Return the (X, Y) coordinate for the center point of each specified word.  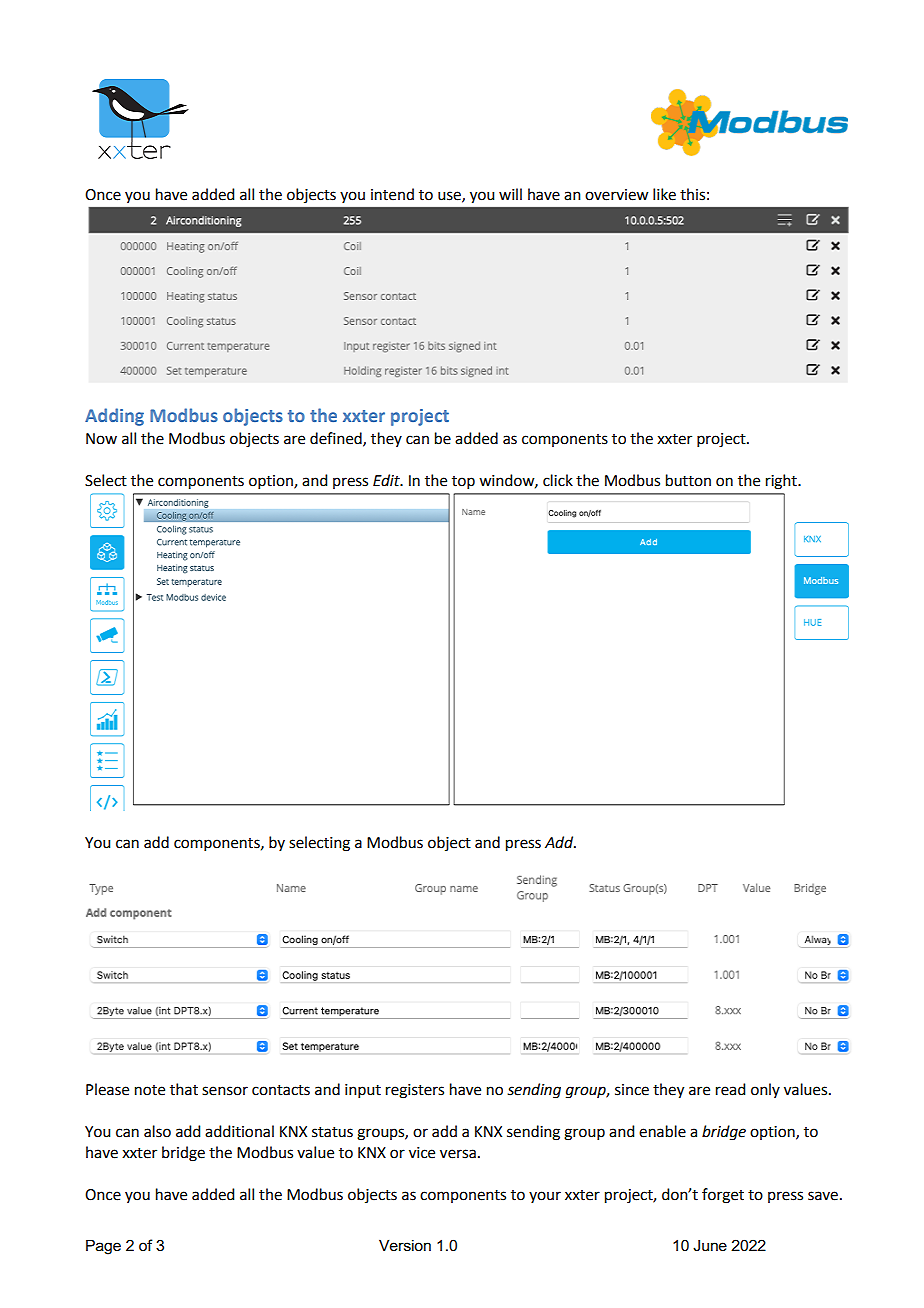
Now (101, 439)
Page (103, 1247)
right (782, 482)
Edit (387, 480)
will (510, 194)
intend (392, 194)
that (184, 1089)
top (463, 482)
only (765, 1090)
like (664, 194)
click (558, 480)
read (730, 1089)
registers (415, 1091)
